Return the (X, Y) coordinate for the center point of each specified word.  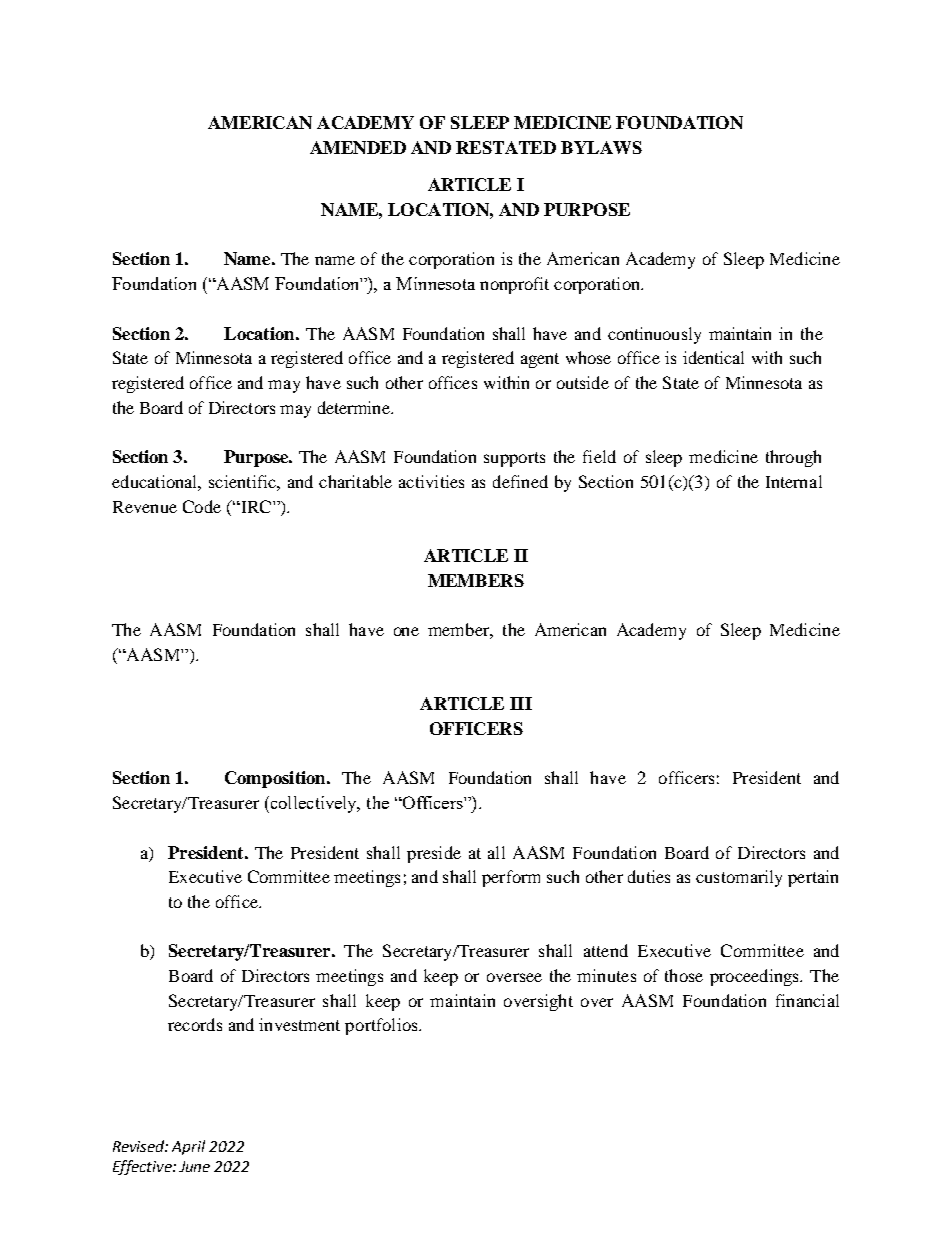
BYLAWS (601, 147)
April (188, 1147)
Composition (276, 779)
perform (511, 878)
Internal (794, 481)
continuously (654, 335)
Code (202, 506)
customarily (739, 878)
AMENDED (358, 147)
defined (520, 481)
